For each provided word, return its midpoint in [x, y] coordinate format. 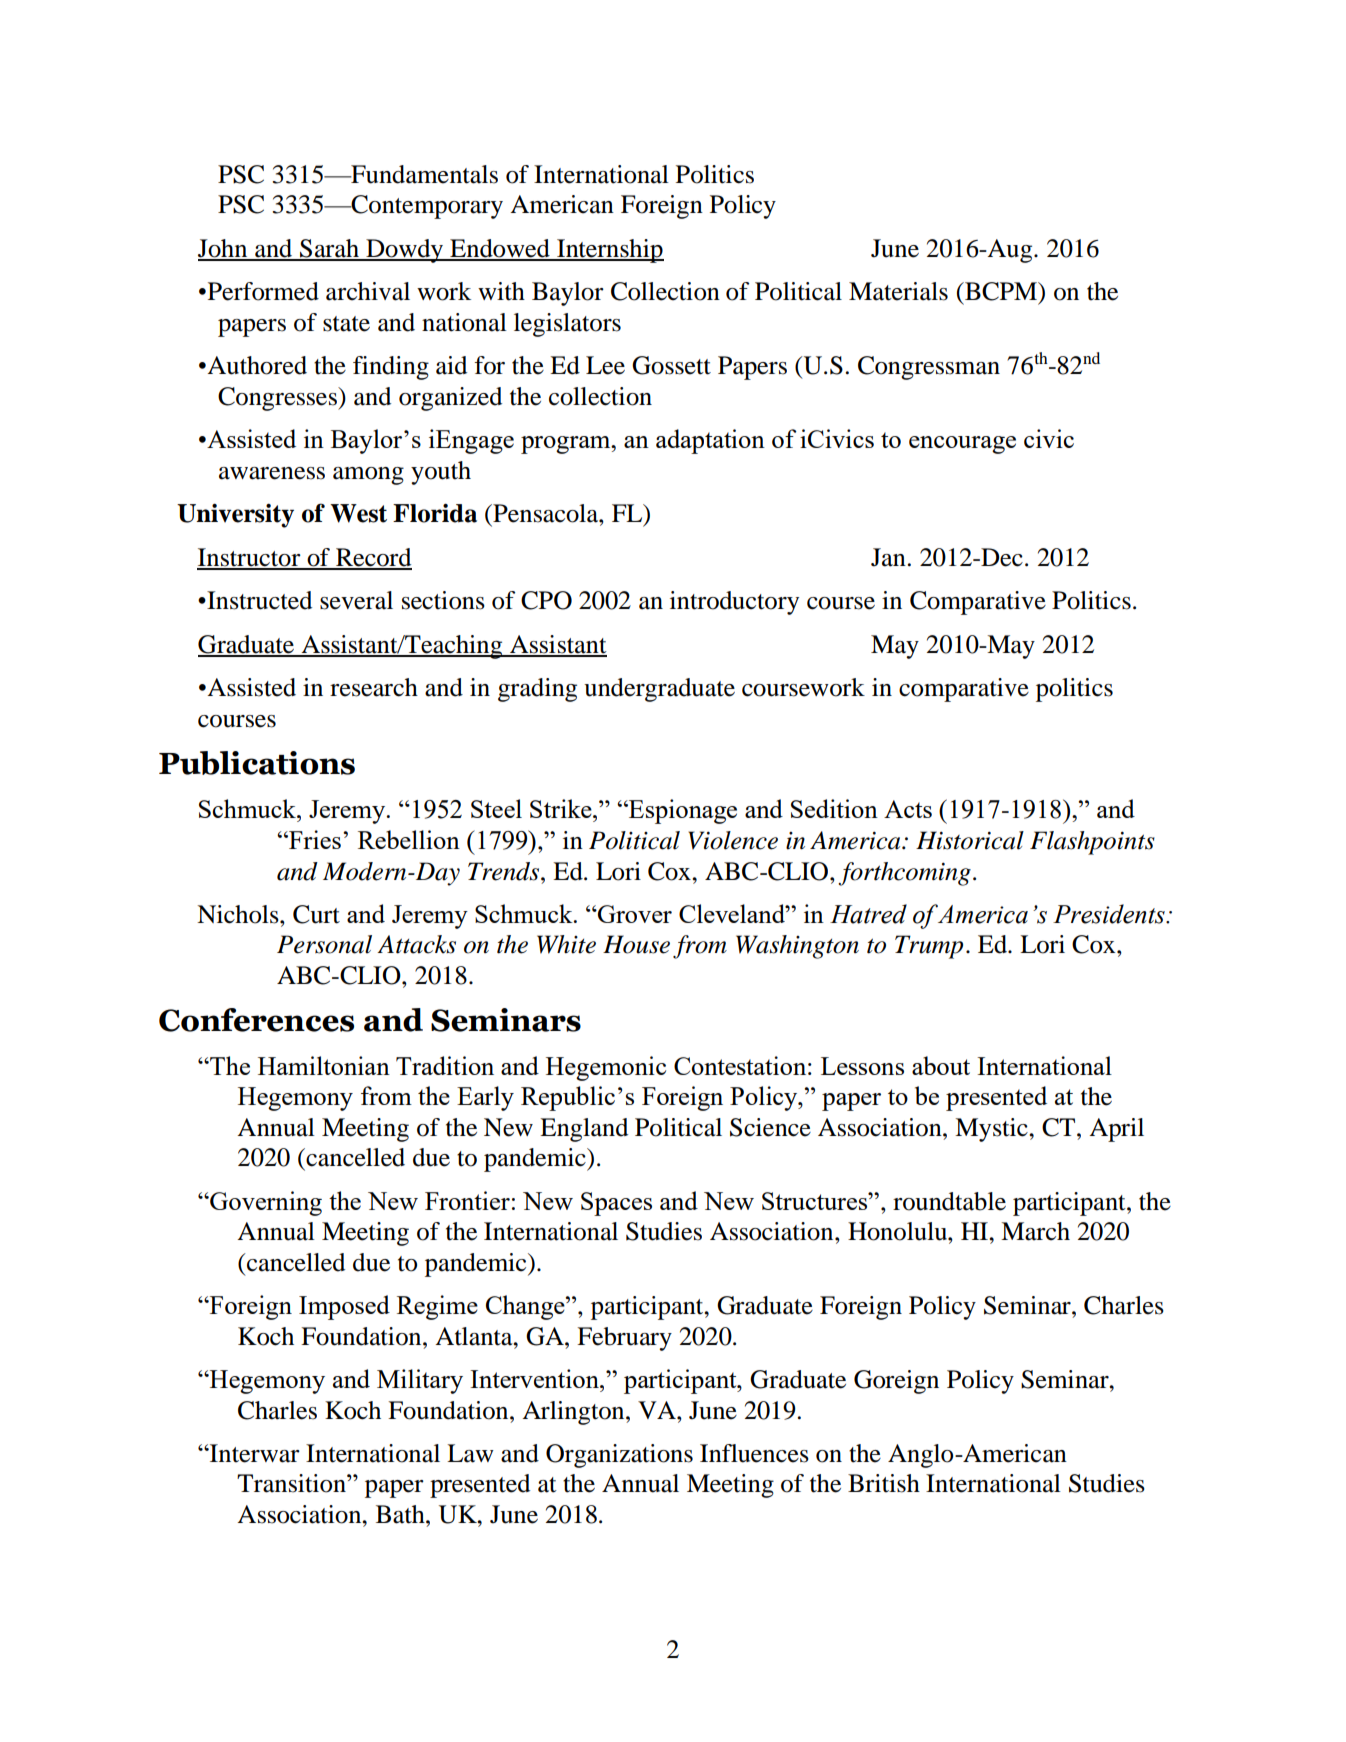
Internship [609, 251]
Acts [908, 809]
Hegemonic [606, 1068]
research [374, 687]
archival [368, 291]
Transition [292, 1483]
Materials [898, 291]
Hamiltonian [324, 1065]
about [941, 1065]
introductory [734, 603]
